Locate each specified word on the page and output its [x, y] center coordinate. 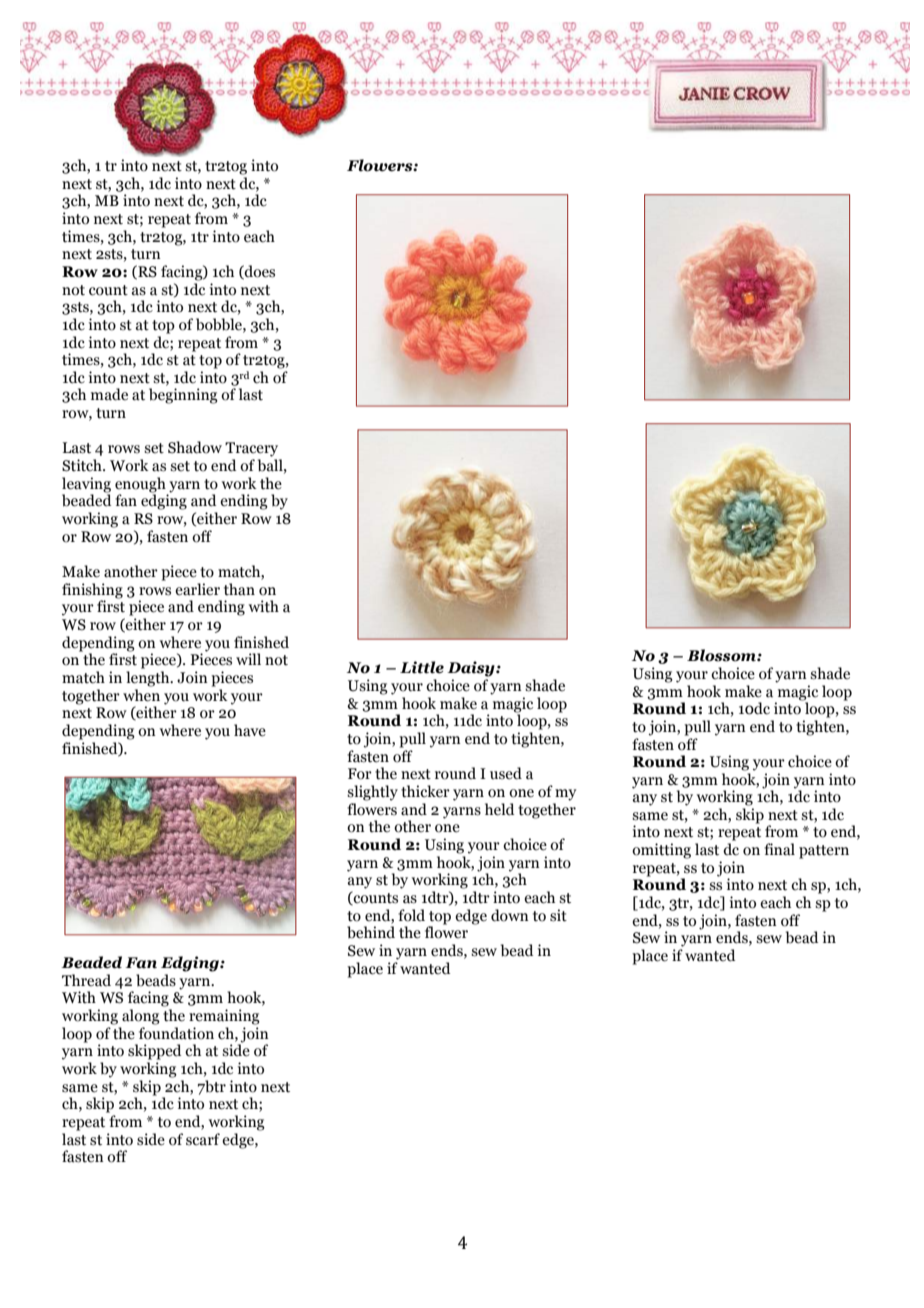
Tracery [251, 449]
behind [371, 932]
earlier [197, 589]
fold [411, 915]
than [239, 589]
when [141, 695]
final [779, 849]
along [141, 1017]
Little [422, 667]
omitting [661, 851]
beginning [183, 396]
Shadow [195, 447]
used [506, 773]
